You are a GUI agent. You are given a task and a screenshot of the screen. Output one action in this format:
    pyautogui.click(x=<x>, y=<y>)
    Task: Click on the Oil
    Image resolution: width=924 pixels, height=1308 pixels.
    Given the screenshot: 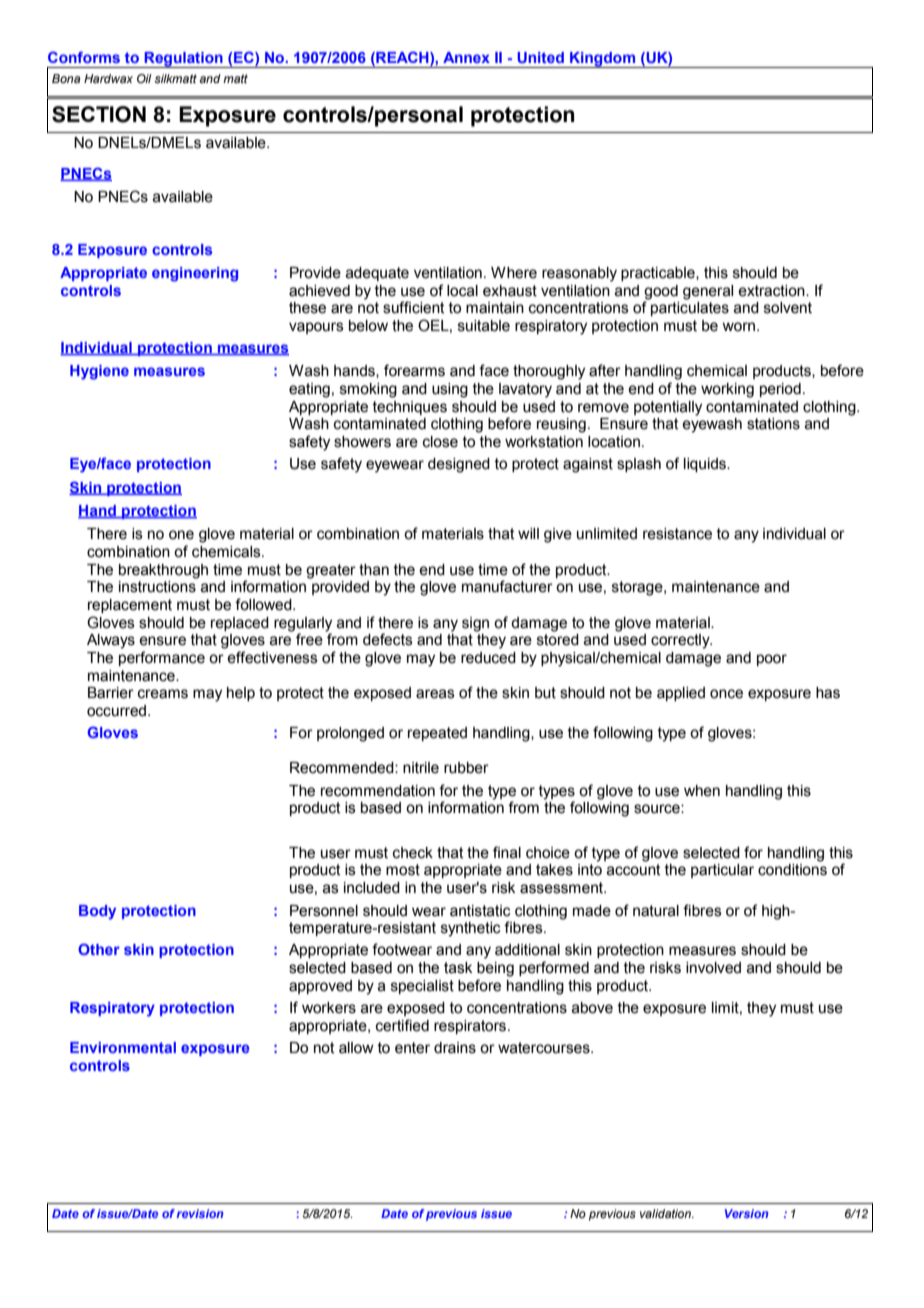 What is the action you would take?
    pyautogui.click(x=144, y=78)
